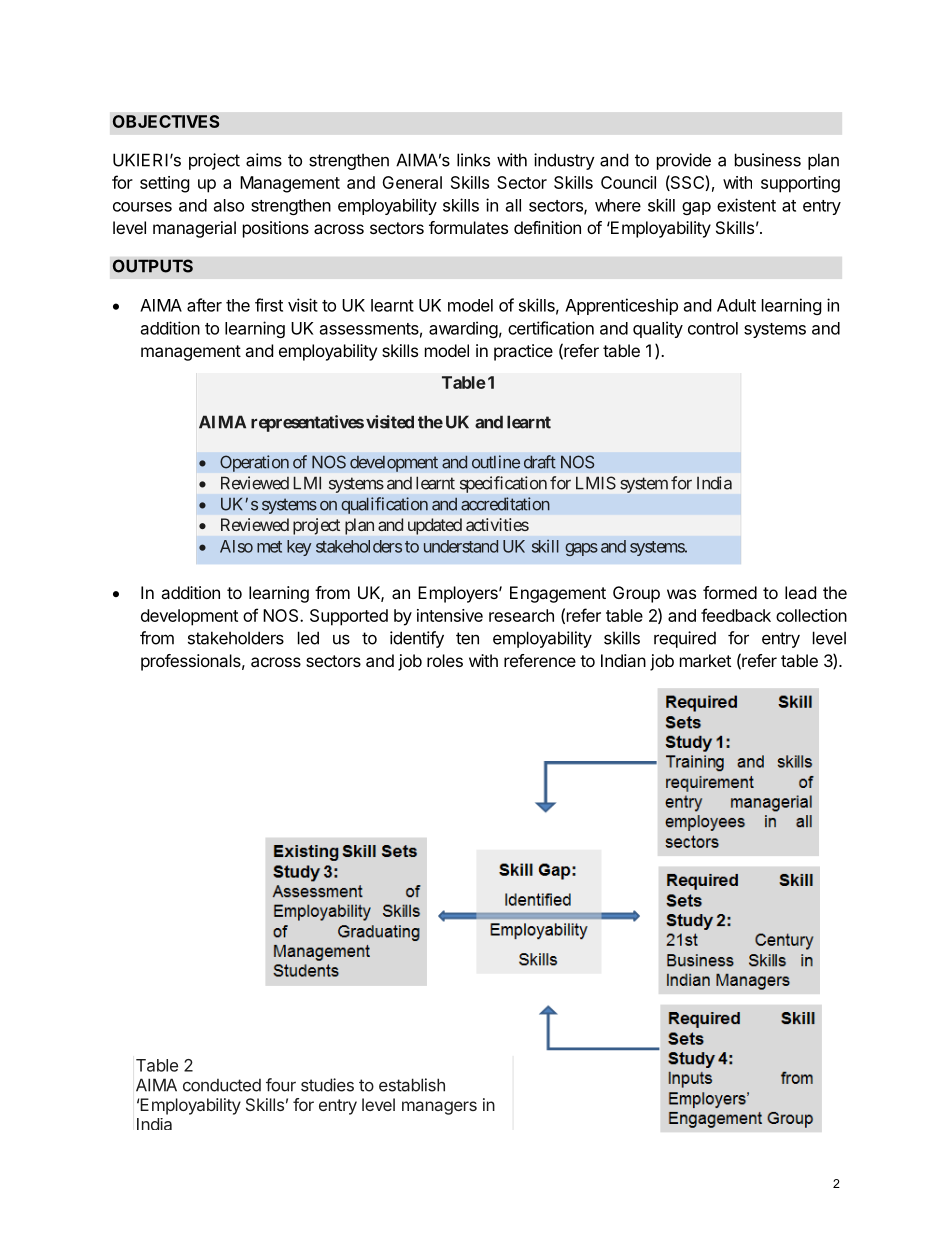 The width and height of the screenshot is (952, 1233). Describe the element at coordinates (768, 160) in the screenshot. I see `business` at that location.
